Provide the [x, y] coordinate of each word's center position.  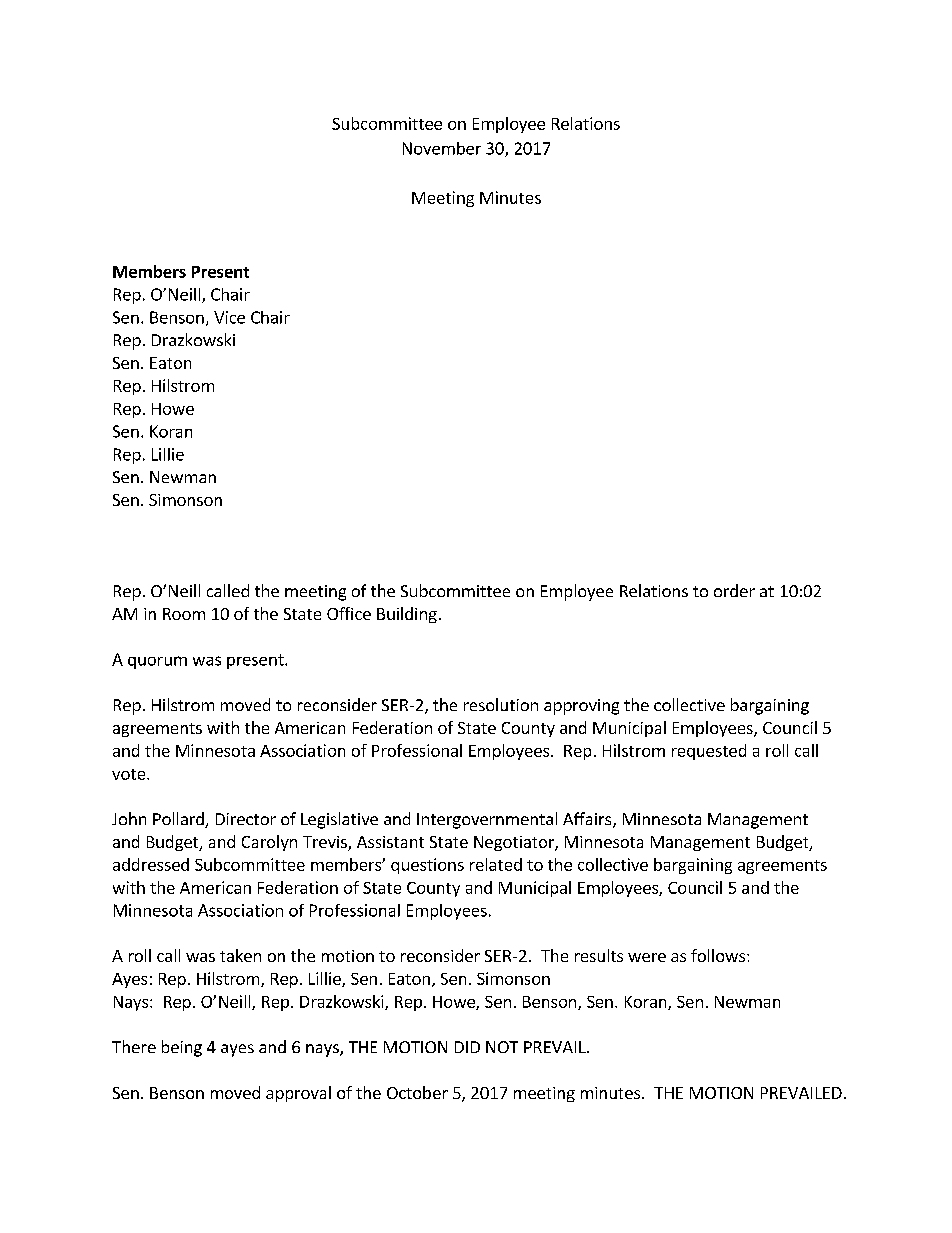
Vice [229, 317]
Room [184, 614]
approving [581, 707]
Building [407, 615]
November [442, 148]
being [182, 1048]
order [734, 590]
